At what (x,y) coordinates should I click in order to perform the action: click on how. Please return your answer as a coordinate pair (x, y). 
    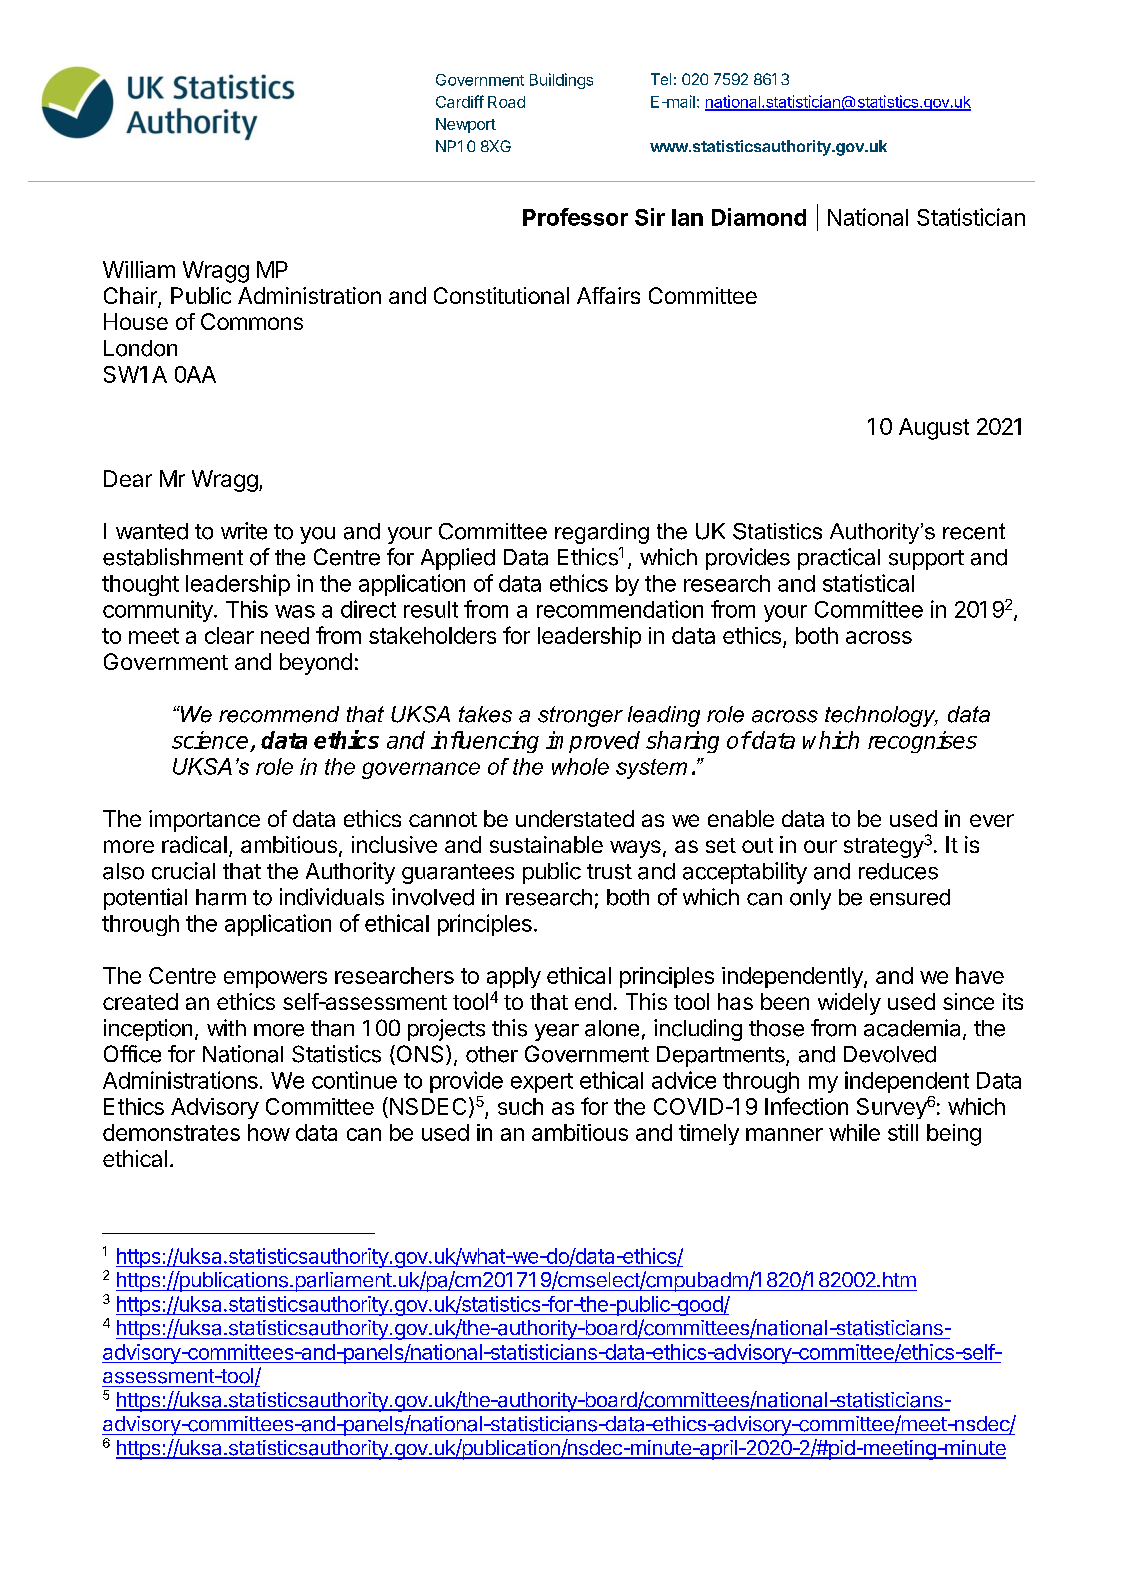
    Looking at the image, I should click on (269, 1132).
